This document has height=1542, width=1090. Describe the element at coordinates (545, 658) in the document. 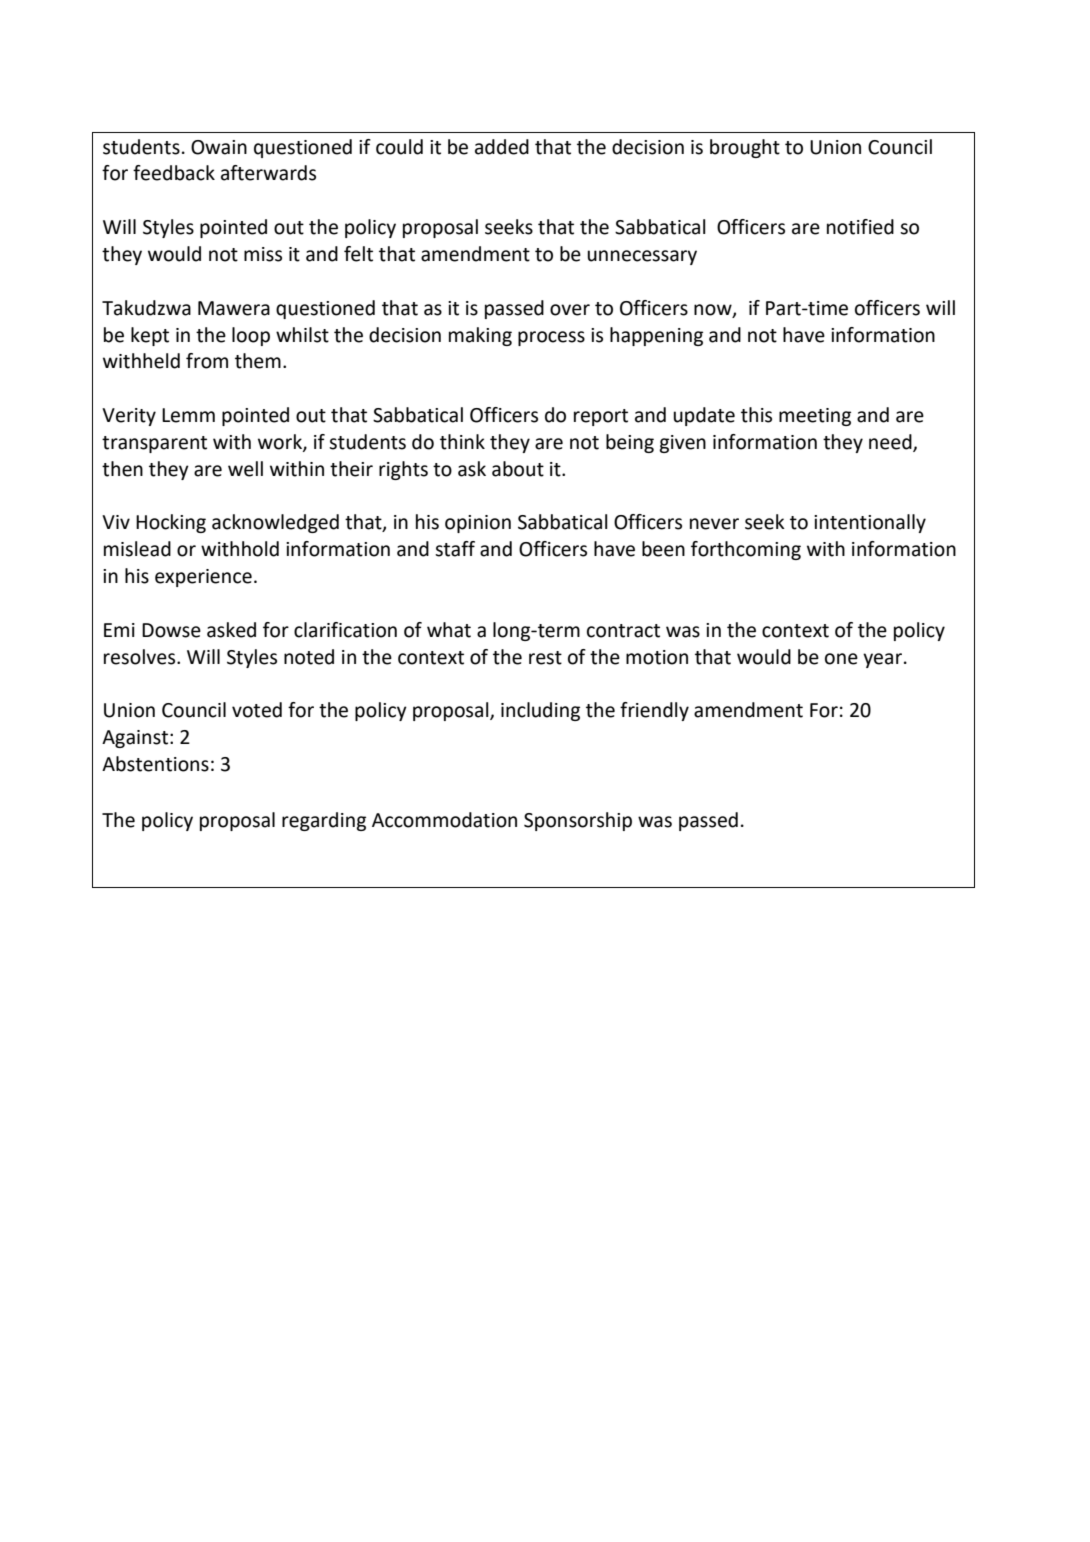

I see `rest` at that location.
